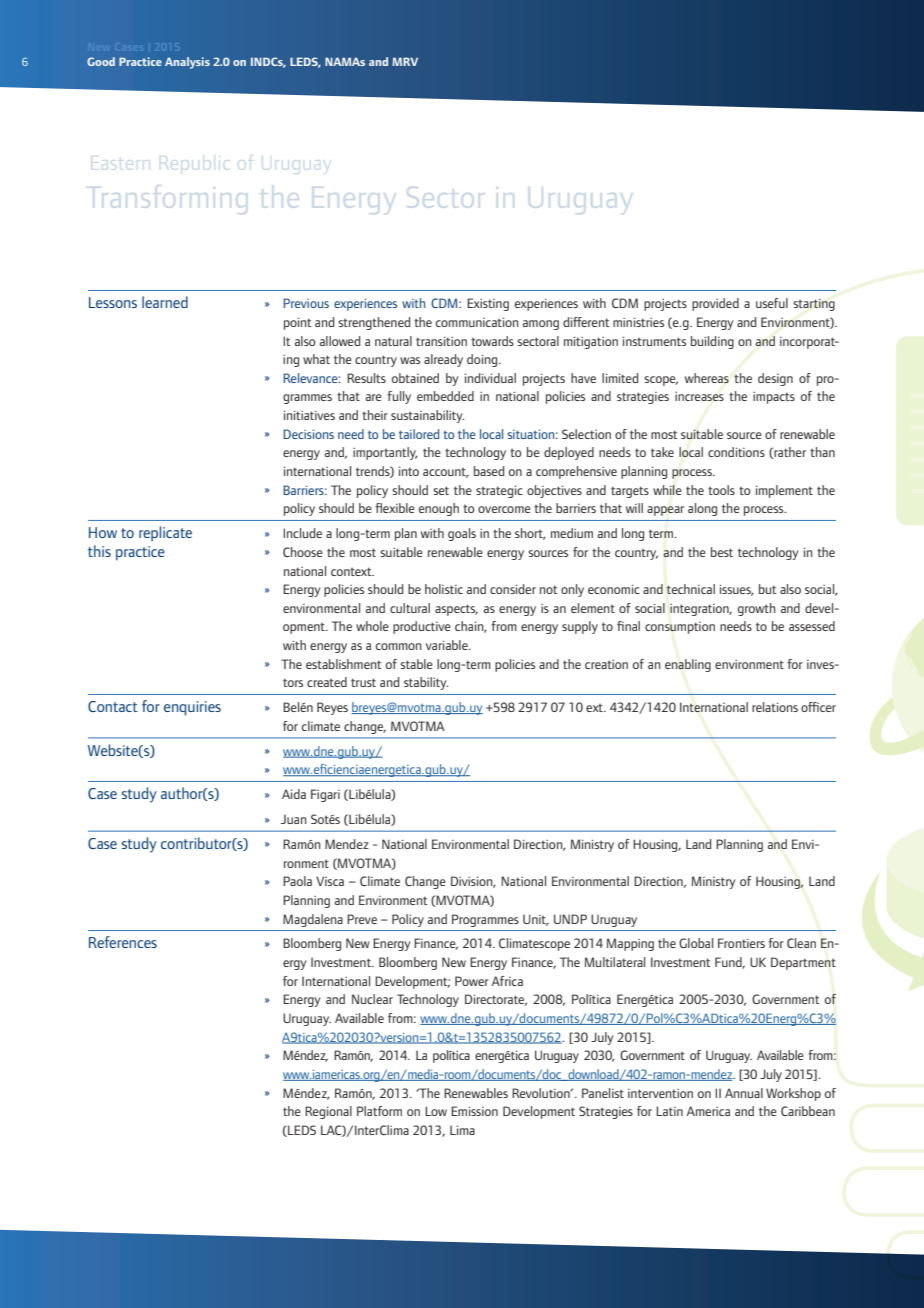 This screenshot has height=1308, width=924. Describe the element at coordinates (187, 63) in the screenshot. I see `Analysis` at that location.
